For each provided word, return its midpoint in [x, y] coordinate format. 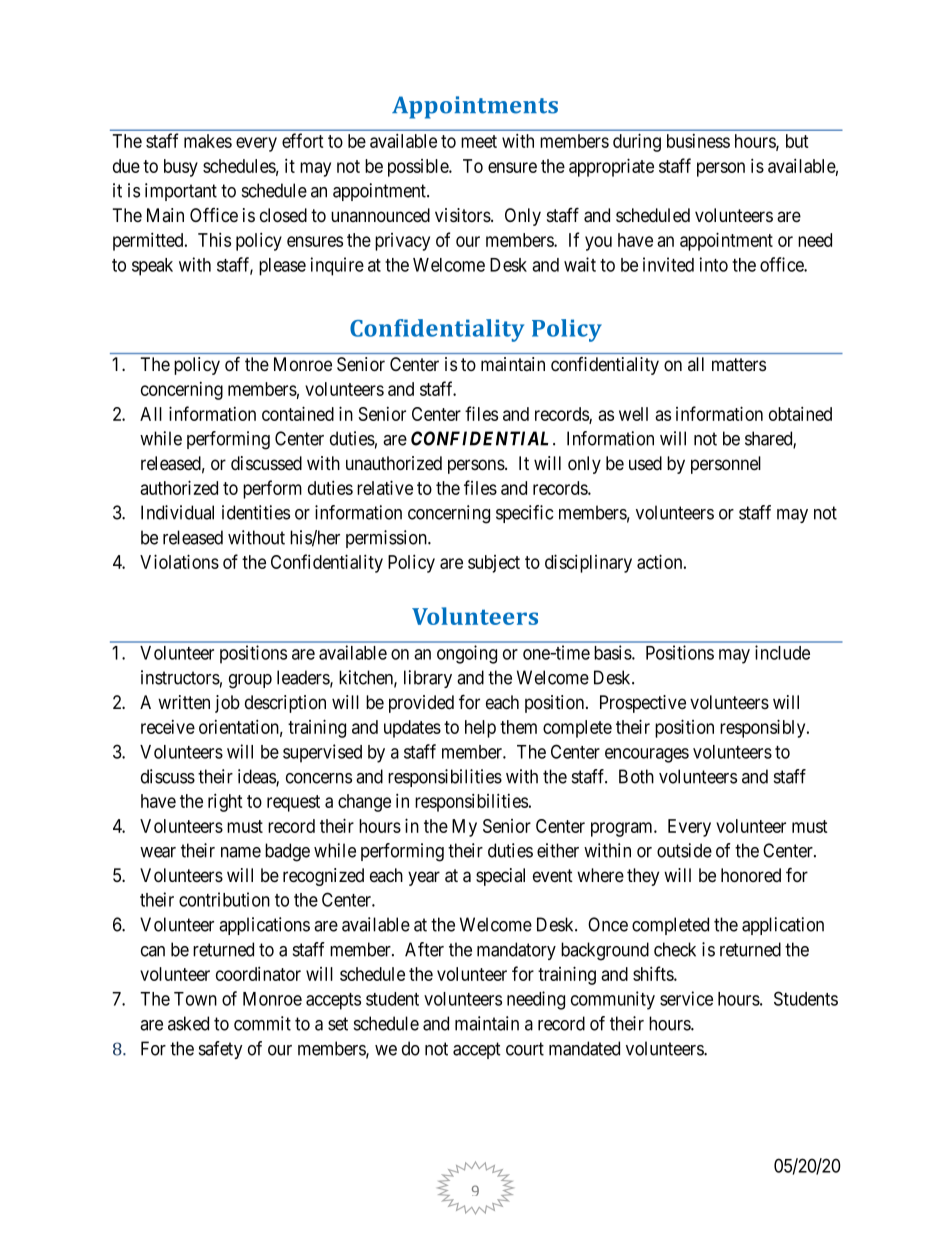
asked [188, 1023]
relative [385, 487]
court [525, 1049]
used [645, 463]
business [698, 141]
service [686, 998]
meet [479, 141]
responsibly [764, 728]
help [480, 729]
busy [181, 168]
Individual [177, 512]
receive [168, 727]
